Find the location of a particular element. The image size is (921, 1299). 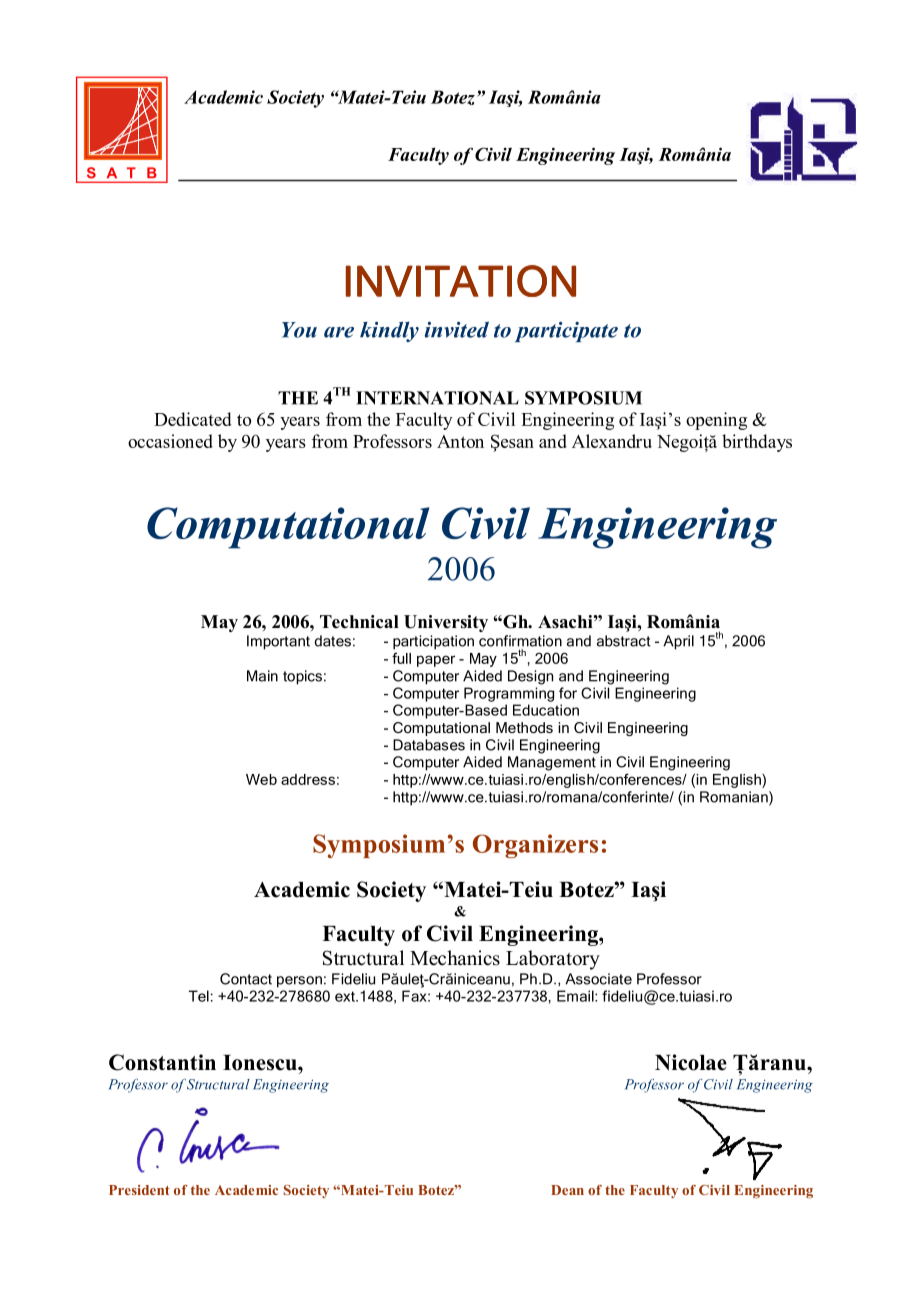

Management is located at coordinates (552, 763).
